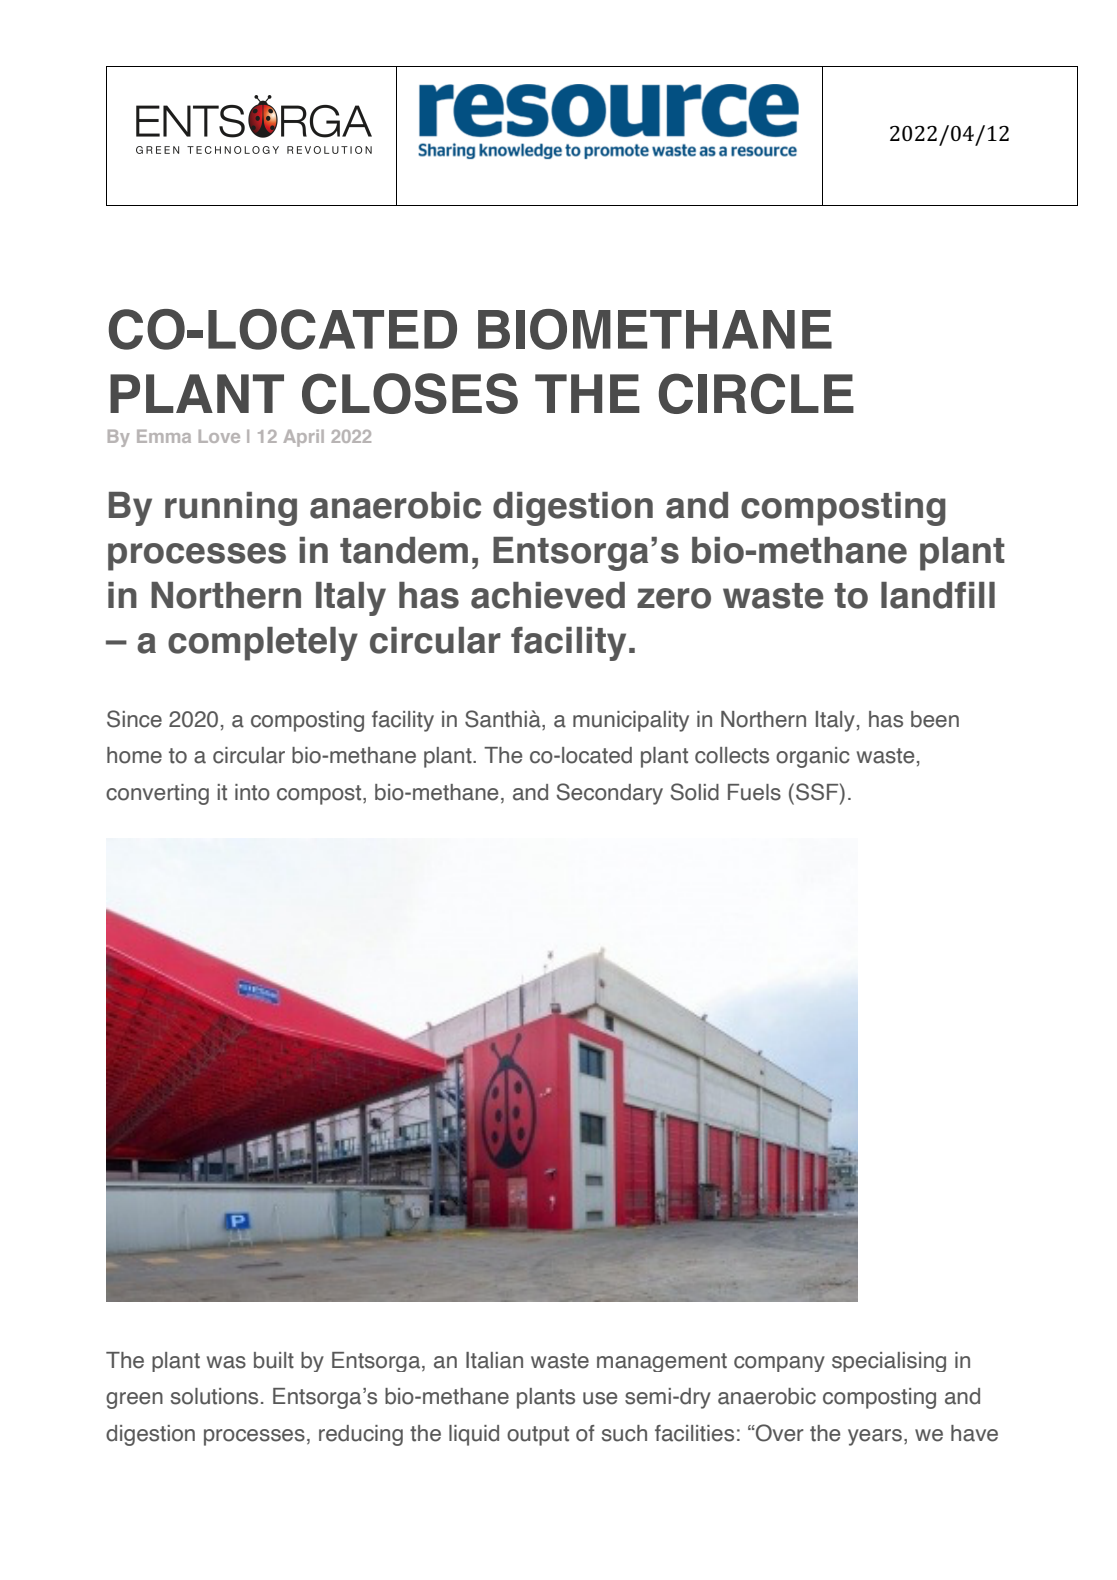  What do you see at coordinates (756, 393) in the screenshot?
I see `CIRCLE` at bounding box center [756, 393].
